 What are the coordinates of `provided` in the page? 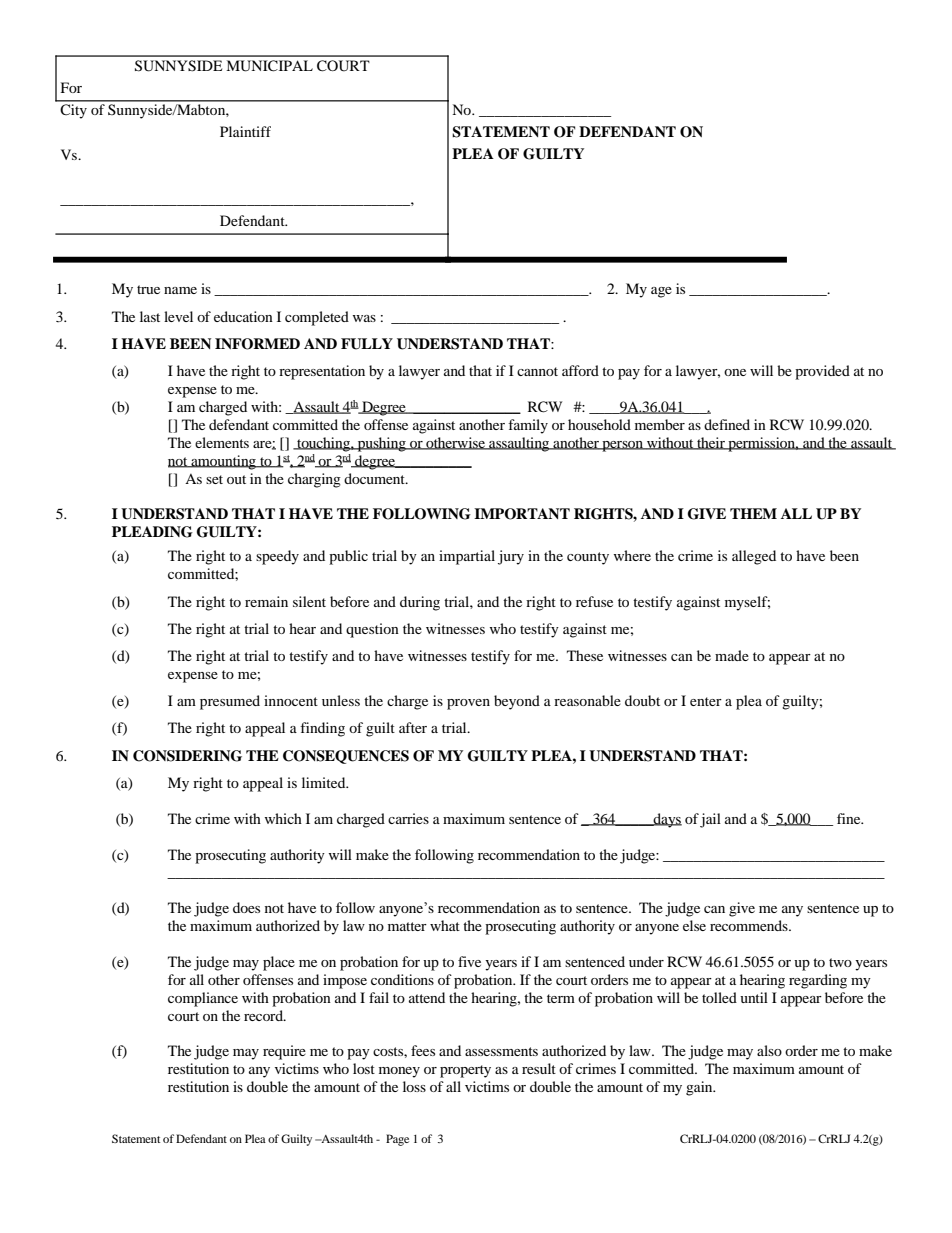 It's located at (822, 372).
